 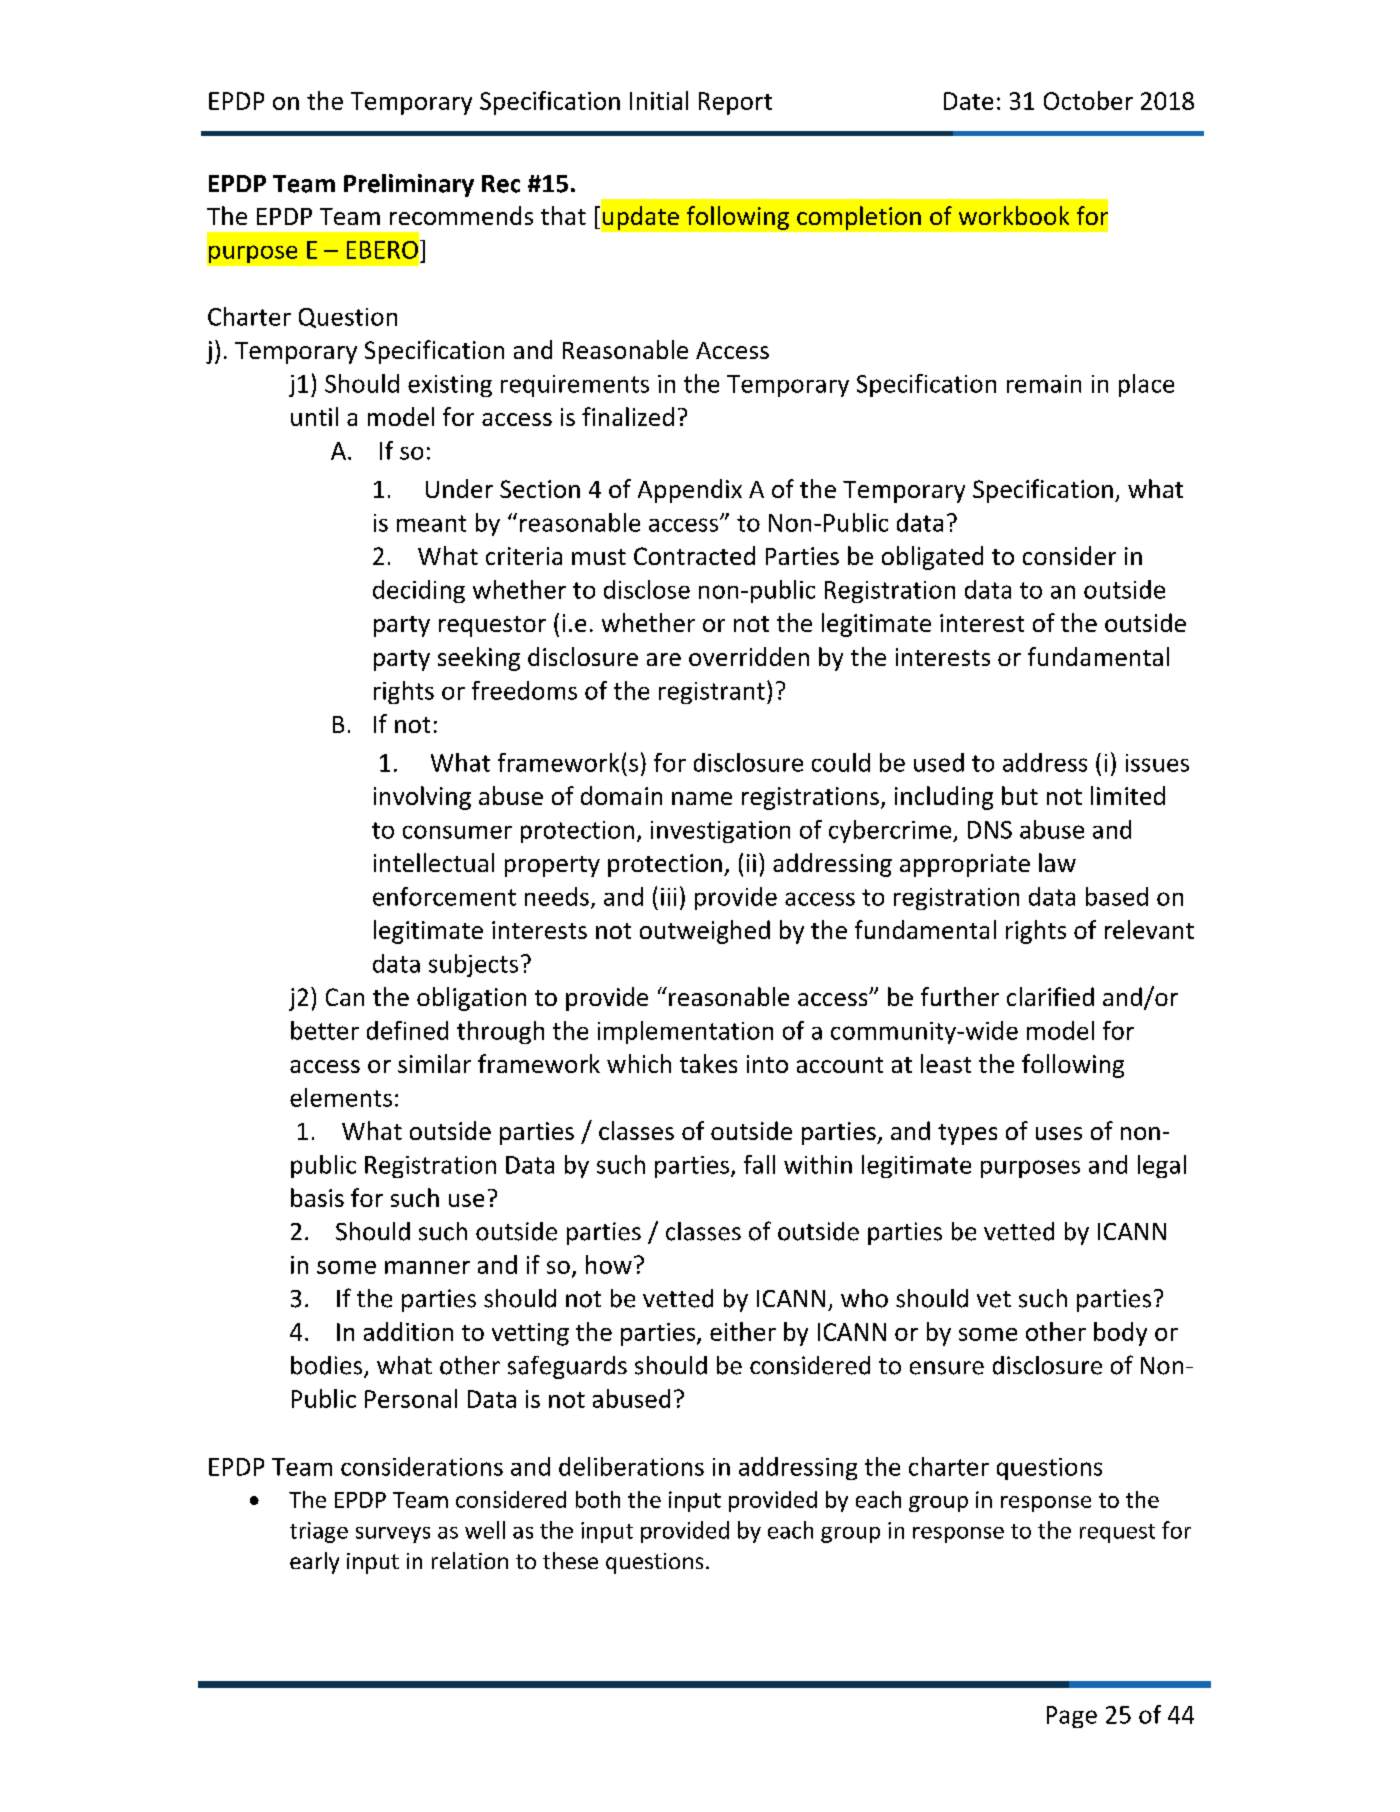 I want to click on outweighed, so click(x=705, y=932).
